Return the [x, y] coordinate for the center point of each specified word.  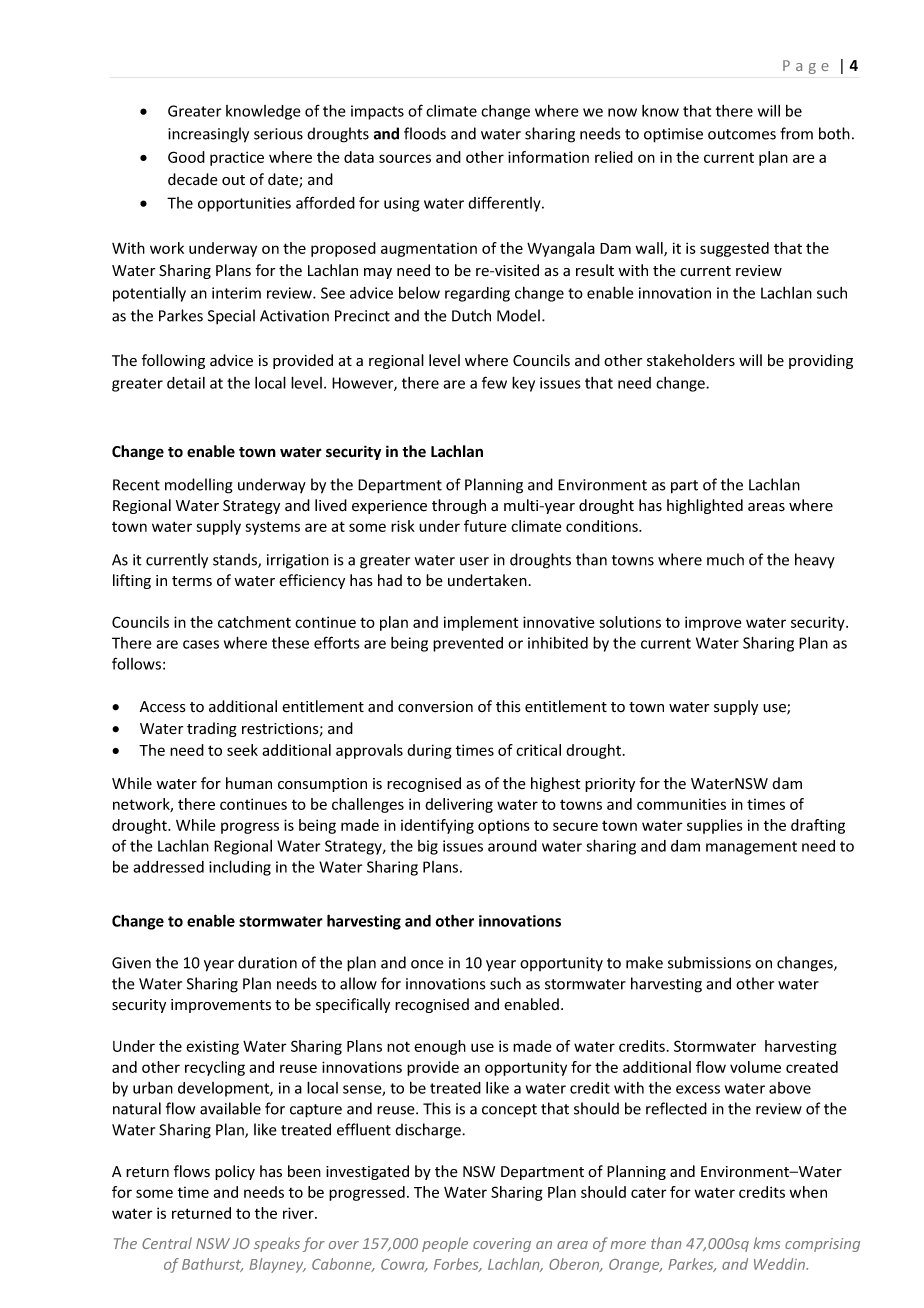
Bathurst [212, 1265]
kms [766, 1243]
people [445, 1244]
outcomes [742, 134]
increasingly [208, 135]
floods [425, 133]
